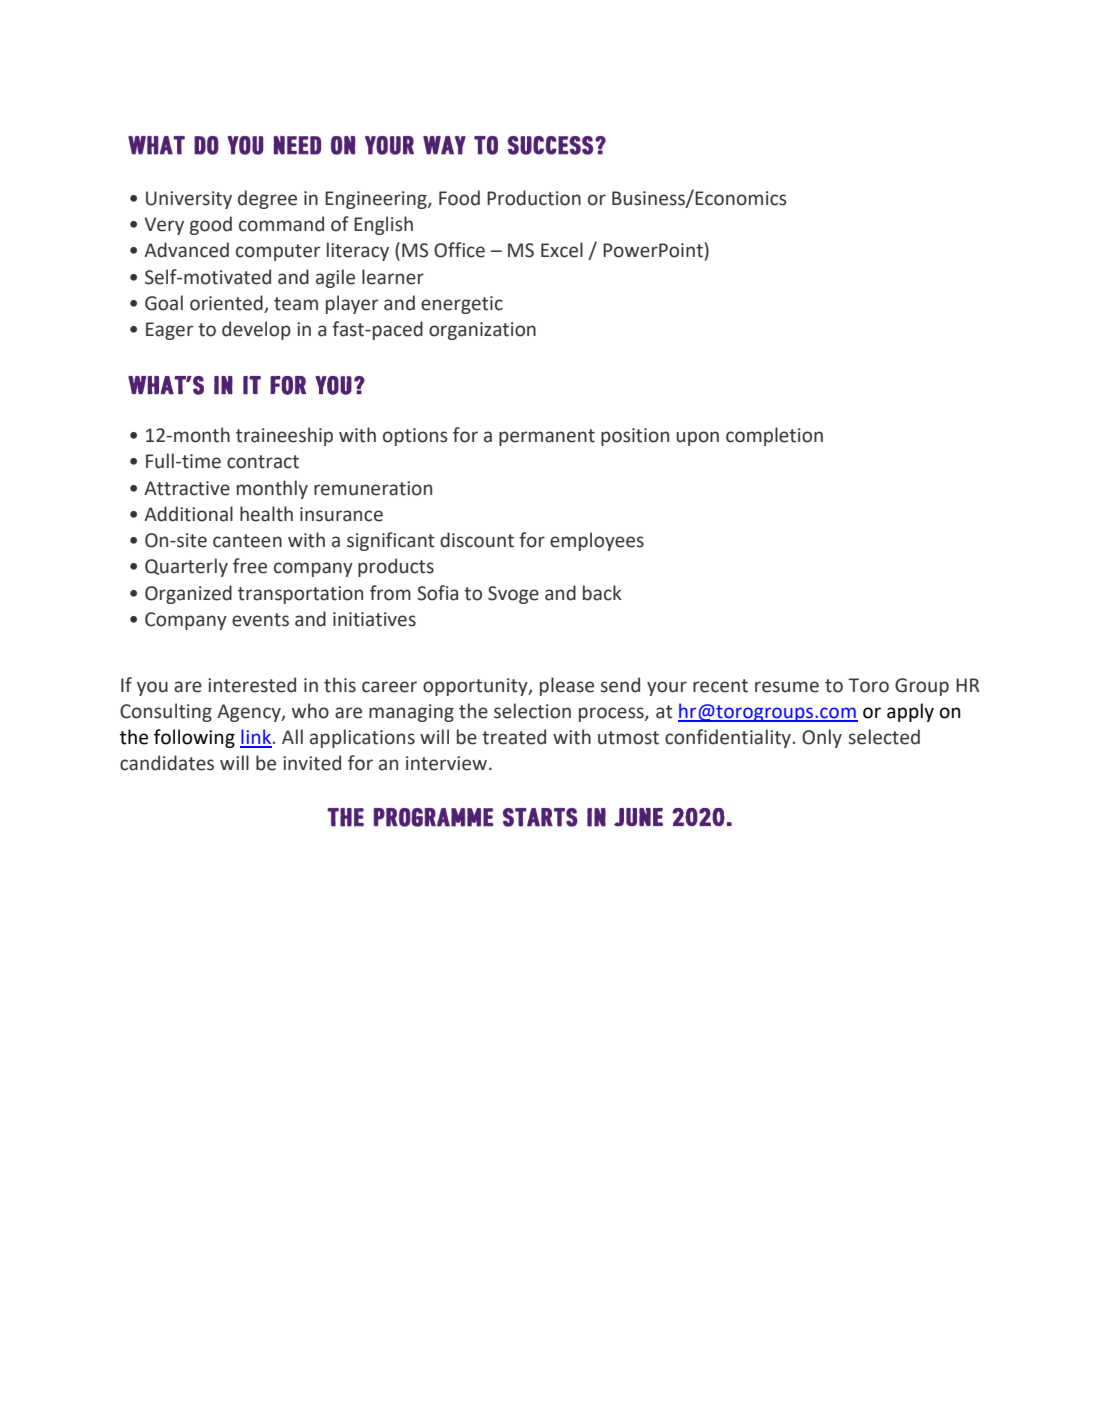 The width and height of the screenshot is (1094, 1416). What do you see at coordinates (534, 198) in the screenshot?
I see `Production` at bounding box center [534, 198].
